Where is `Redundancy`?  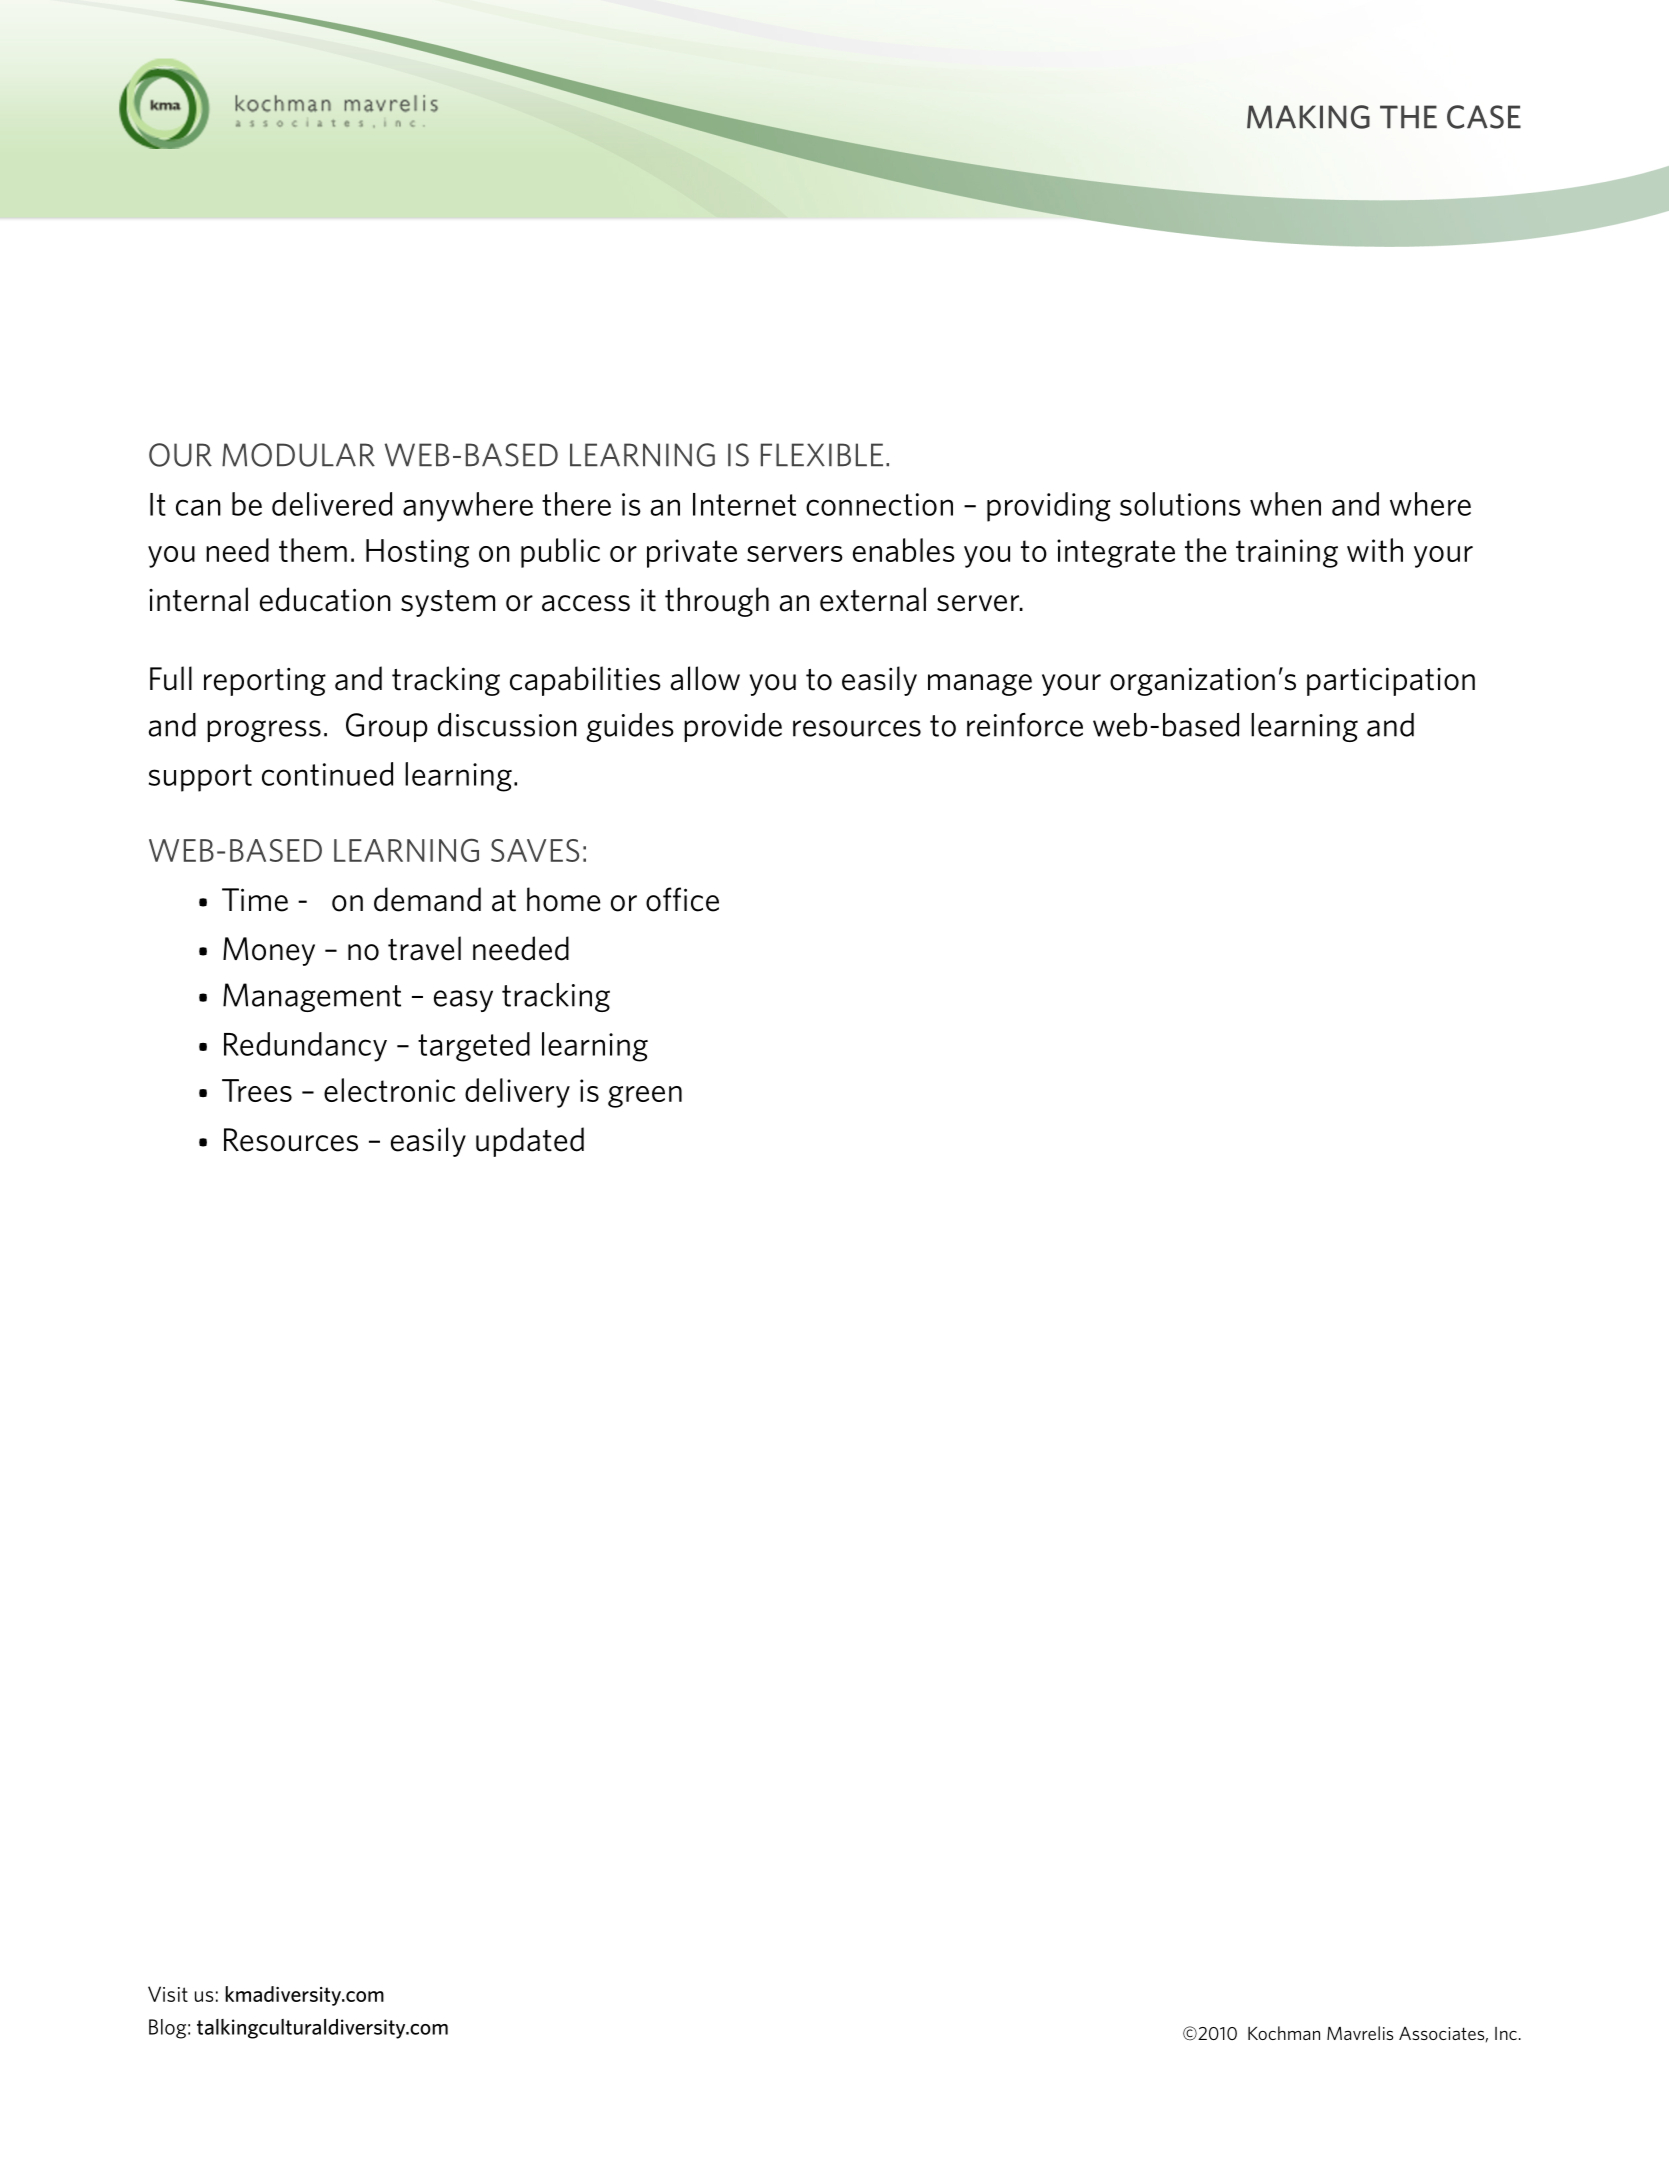 Redundancy is located at coordinates (305, 1047).
